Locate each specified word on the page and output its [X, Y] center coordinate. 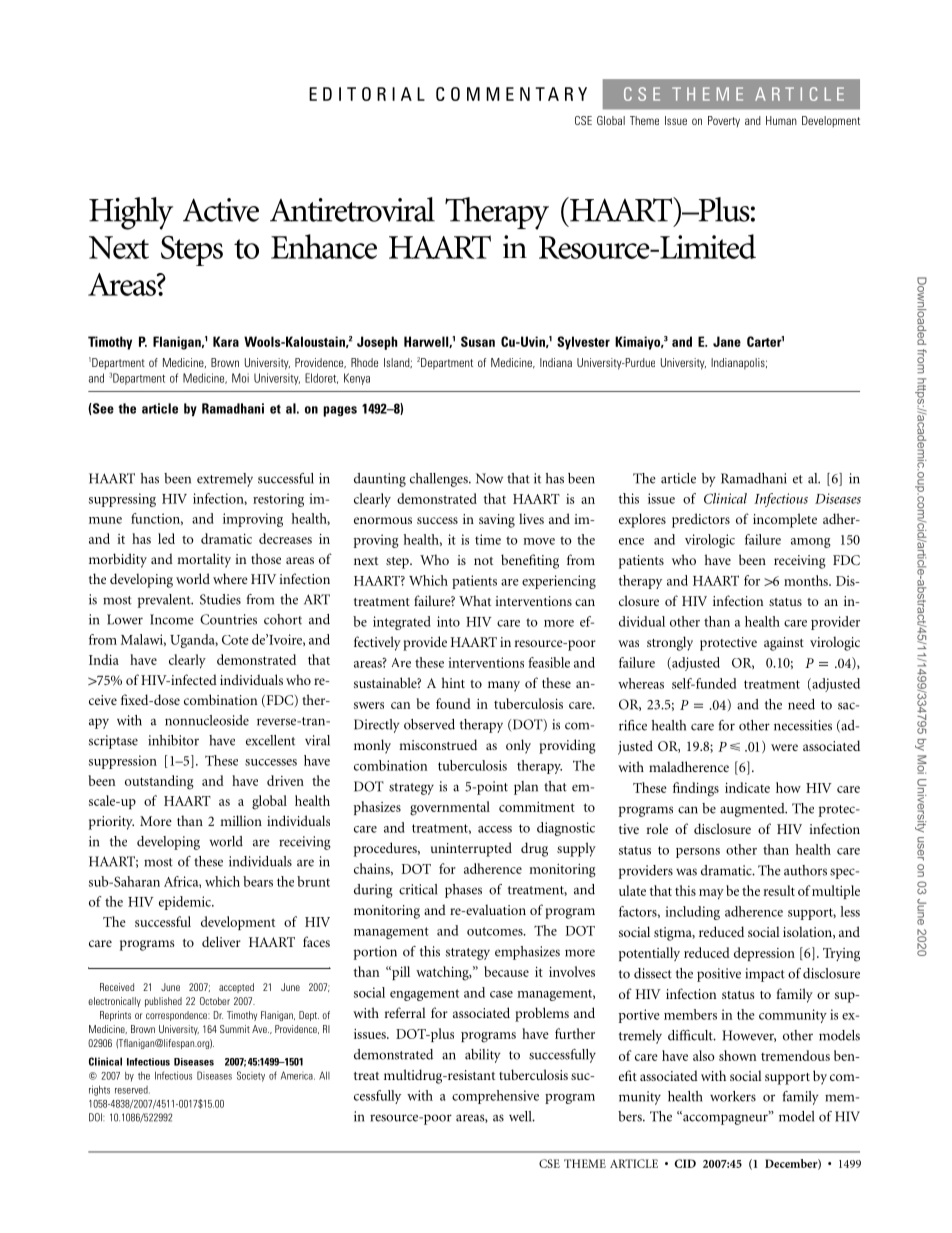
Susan [478, 341]
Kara [226, 341]
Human [781, 120]
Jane [727, 341]
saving [497, 521]
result [779, 890]
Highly [131, 213]
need [801, 704]
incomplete [785, 520]
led [166, 538]
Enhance [324, 246]
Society [251, 1076]
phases [463, 891]
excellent [270, 740]
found [453, 703]
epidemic [186, 903]
